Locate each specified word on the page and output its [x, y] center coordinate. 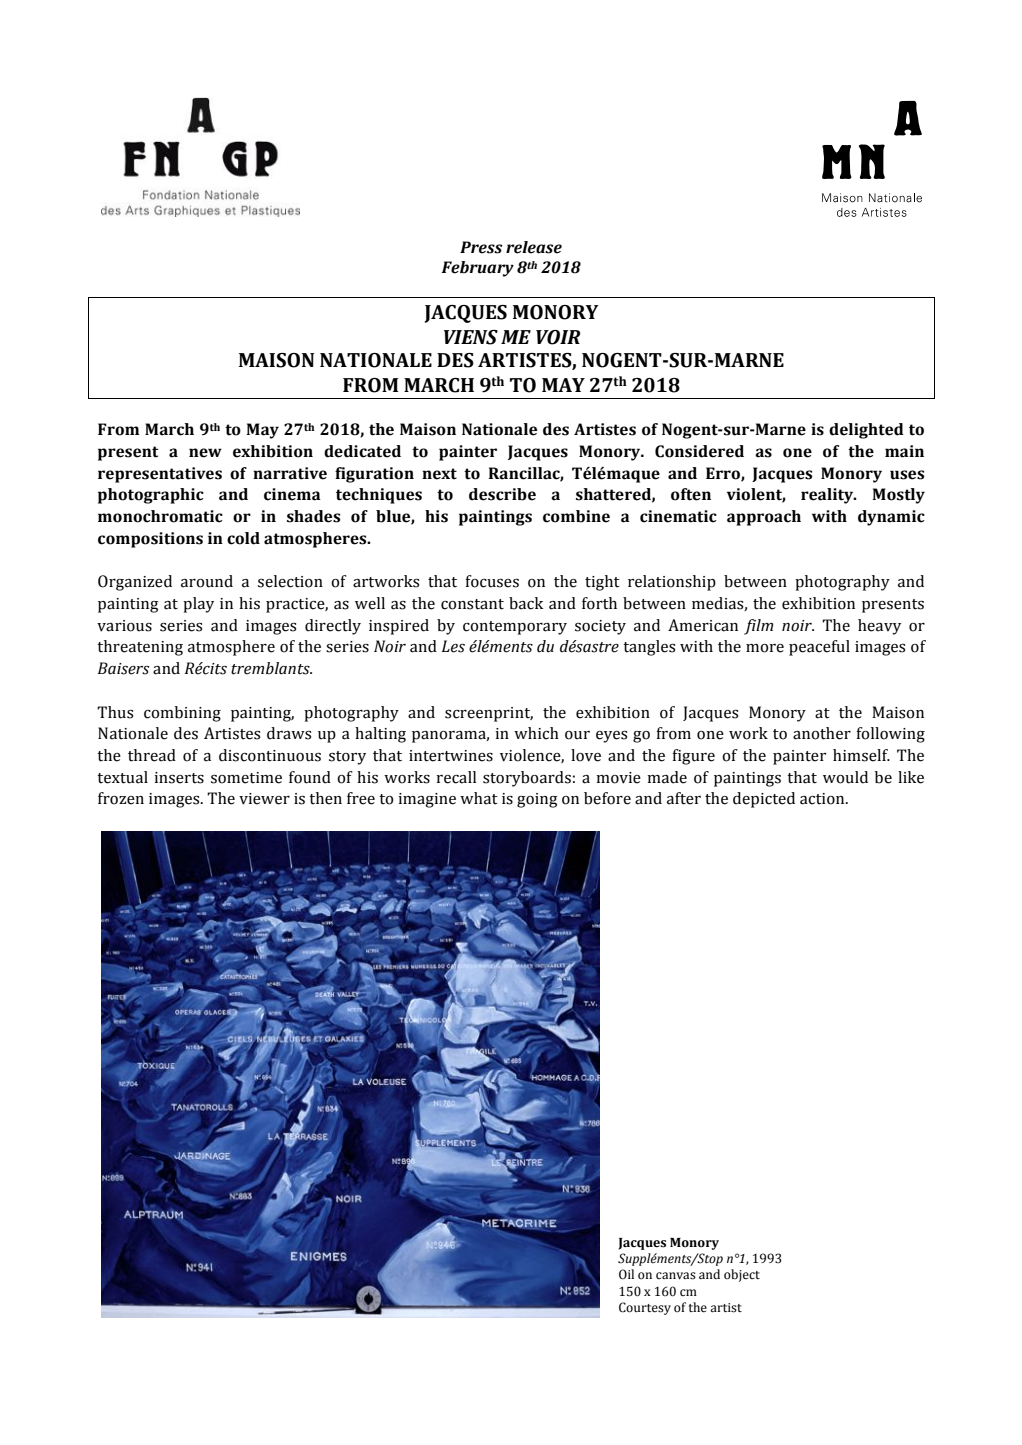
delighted [866, 431]
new [205, 453]
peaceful [819, 648]
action [823, 799]
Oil [626, 1274]
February [477, 269]
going [537, 800]
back [526, 603]
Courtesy [645, 1308]
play [198, 605]
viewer [264, 799]
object [742, 1275]
